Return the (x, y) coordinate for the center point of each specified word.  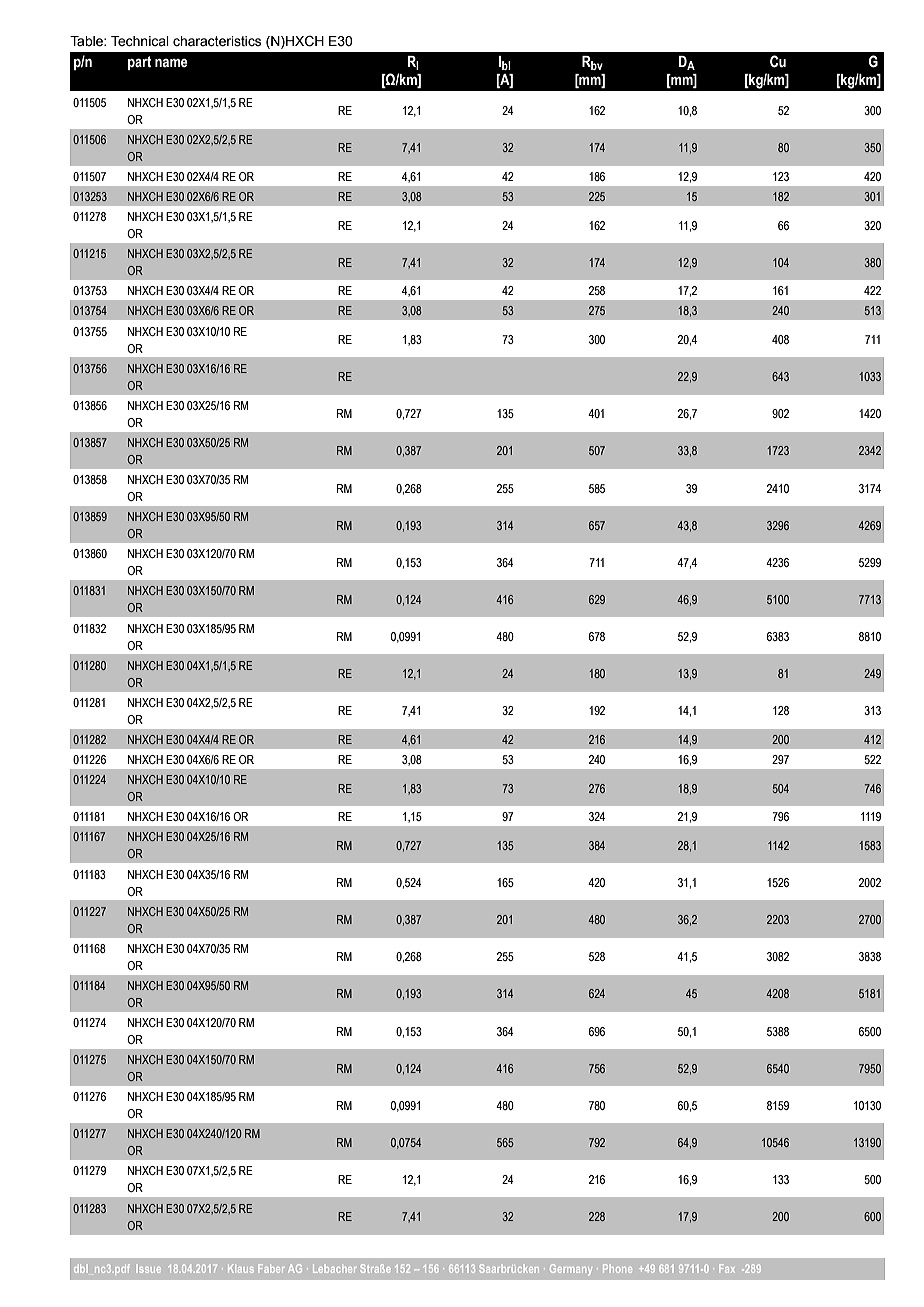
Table (87, 41)
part (139, 63)
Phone (617, 1268)
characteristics (217, 41)
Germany (571, 1269)
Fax (727, 1268)
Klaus (241, 1268)
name (171, 63)
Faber (271, 1268)
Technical (140, 41)
